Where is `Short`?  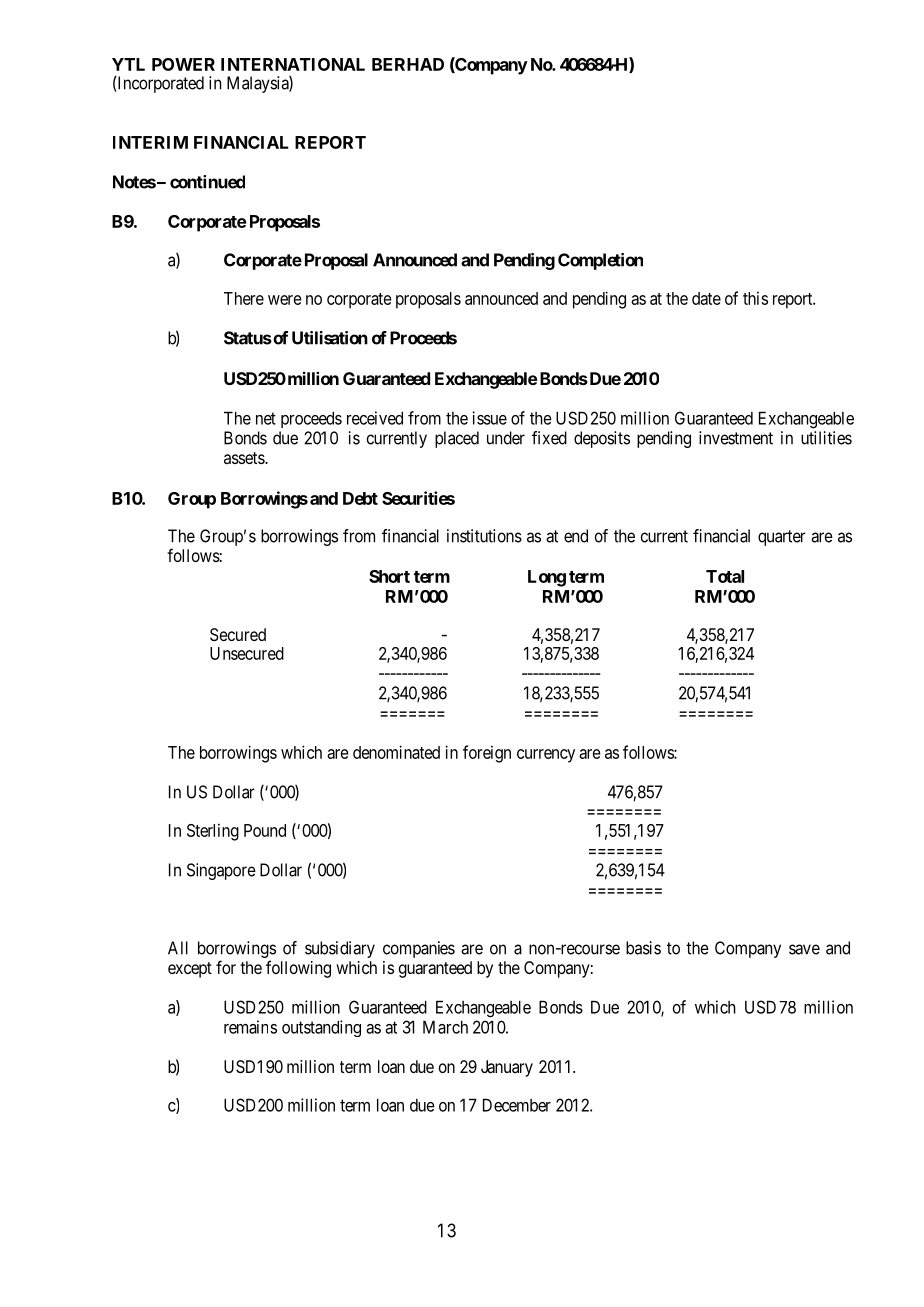
Short is located at coordinates (389, 576).
